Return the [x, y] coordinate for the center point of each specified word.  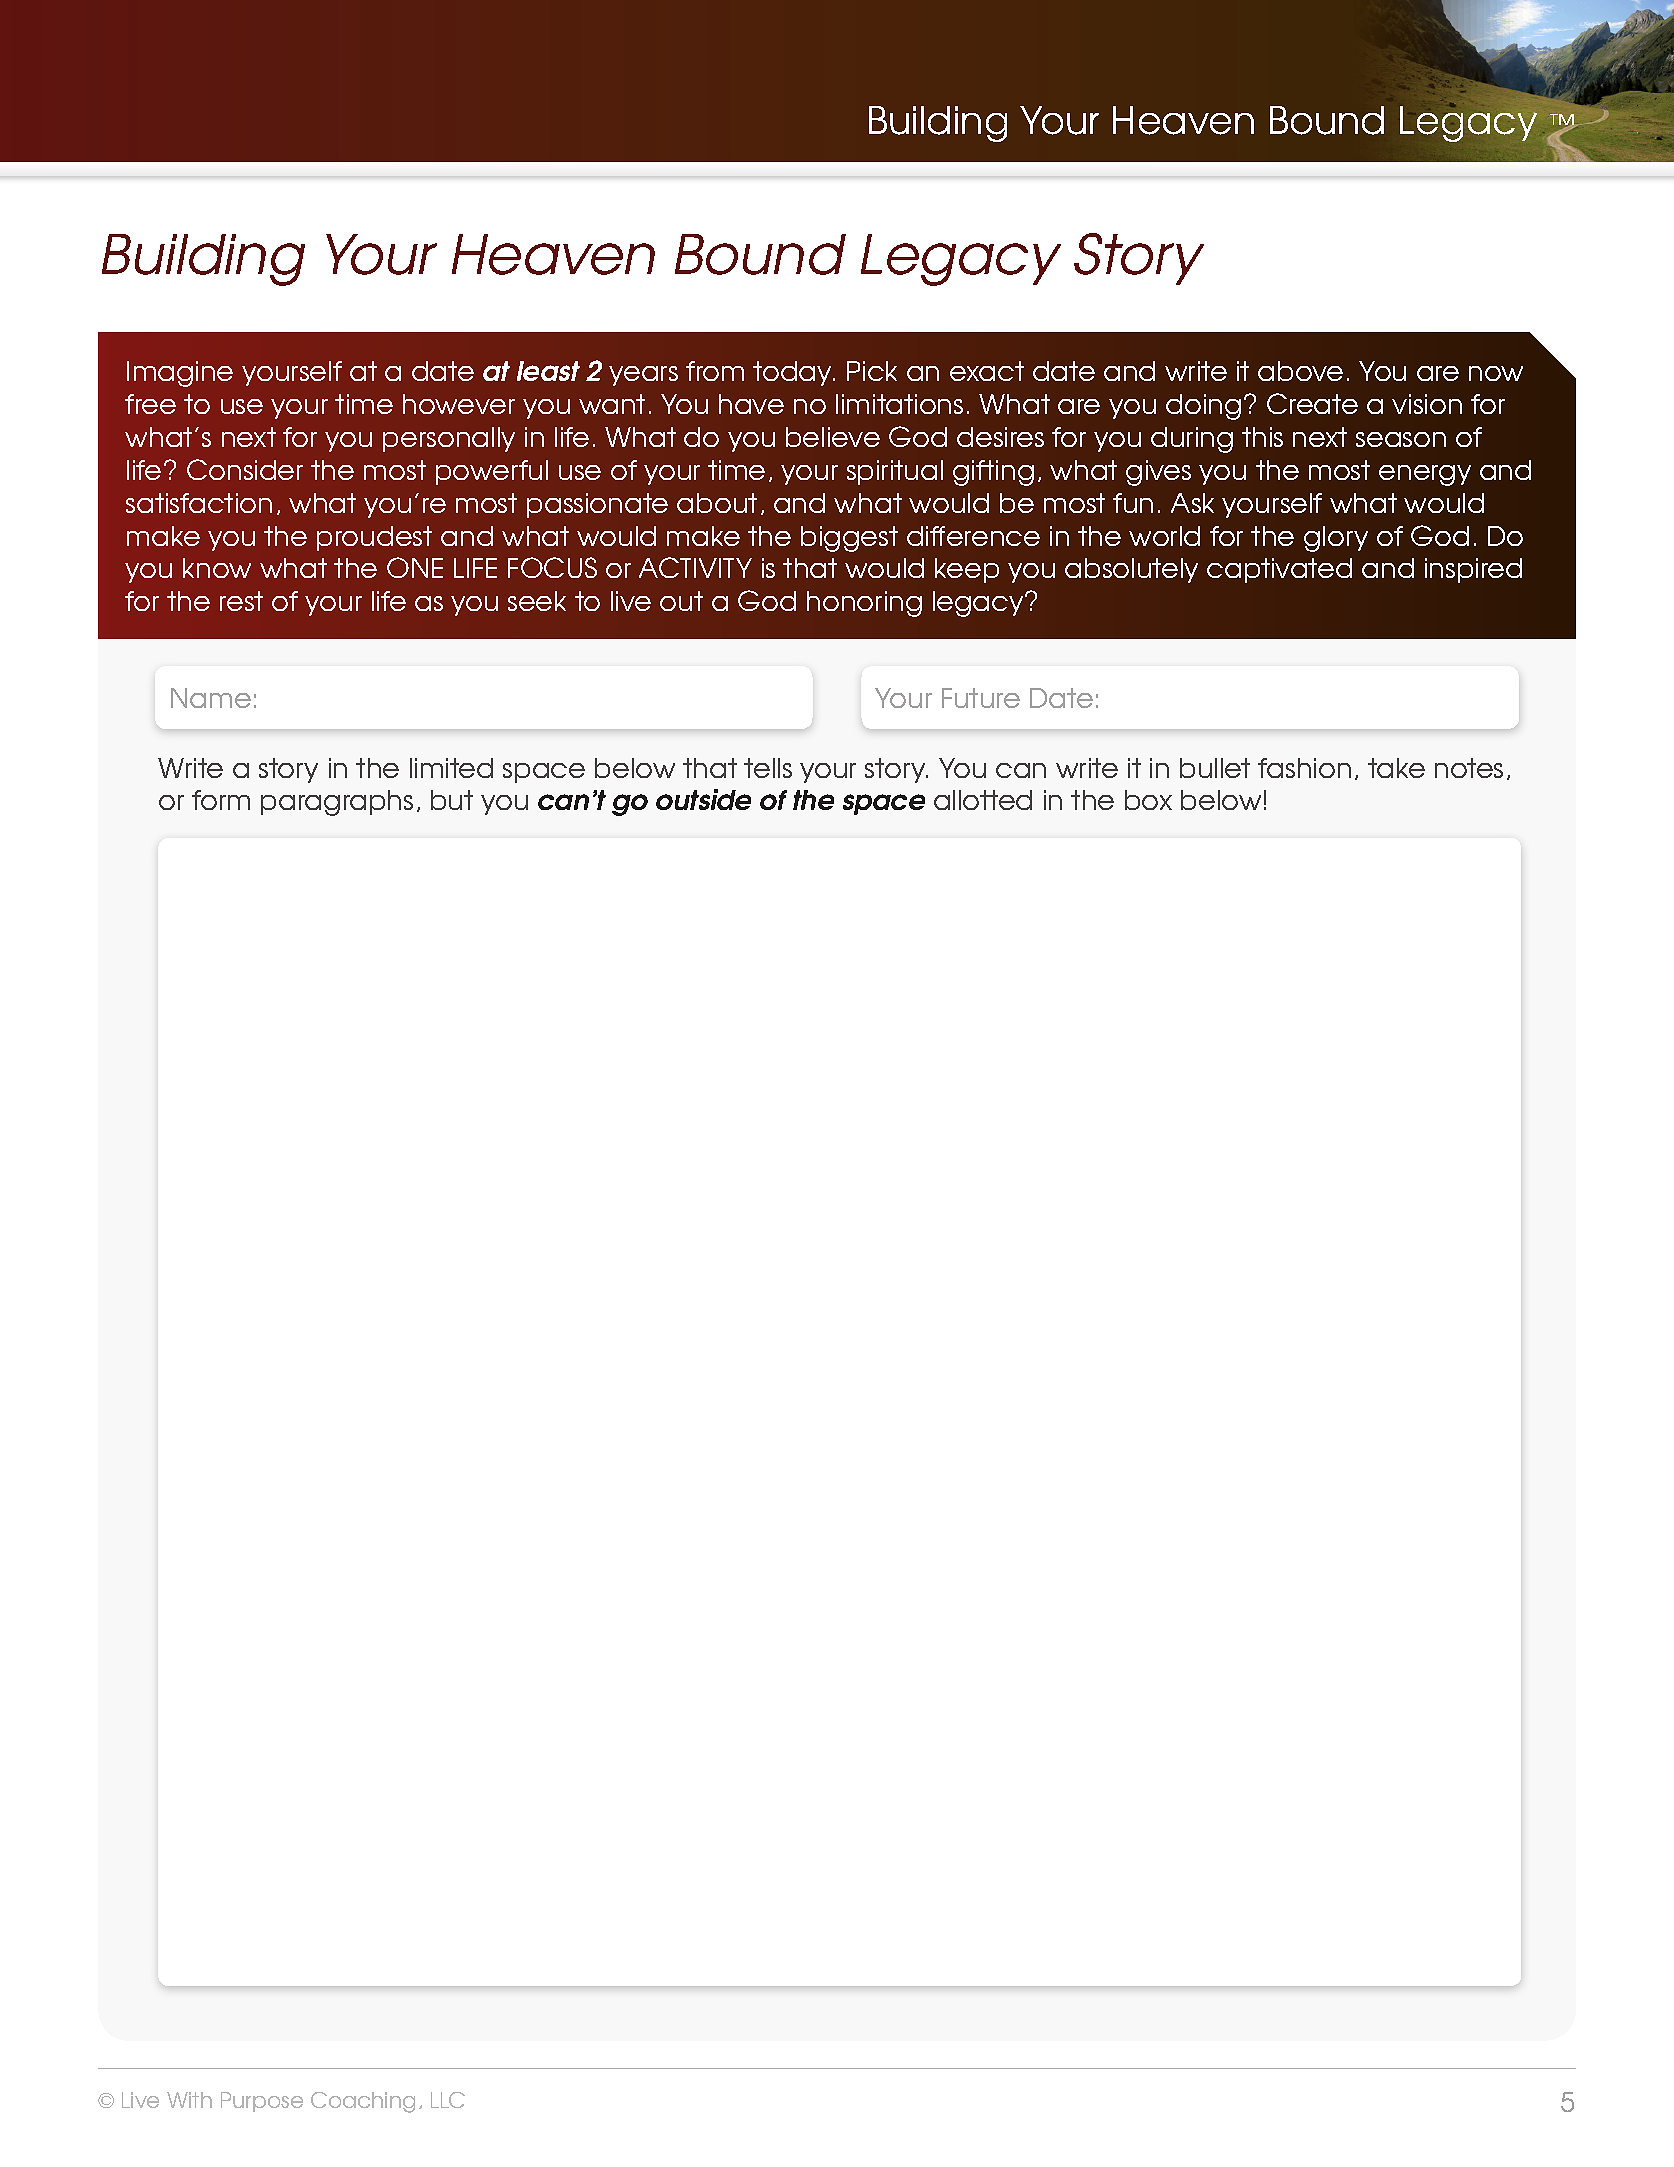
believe [833, 437]
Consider [245, 469]
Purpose [262, 2102]
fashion [1304, 768]
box [1148, 800]
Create [1312, 403]
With [189, 2100]
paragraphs [337, 803]
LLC [448, 2100]
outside [703, 799]
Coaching [363, 2102]
